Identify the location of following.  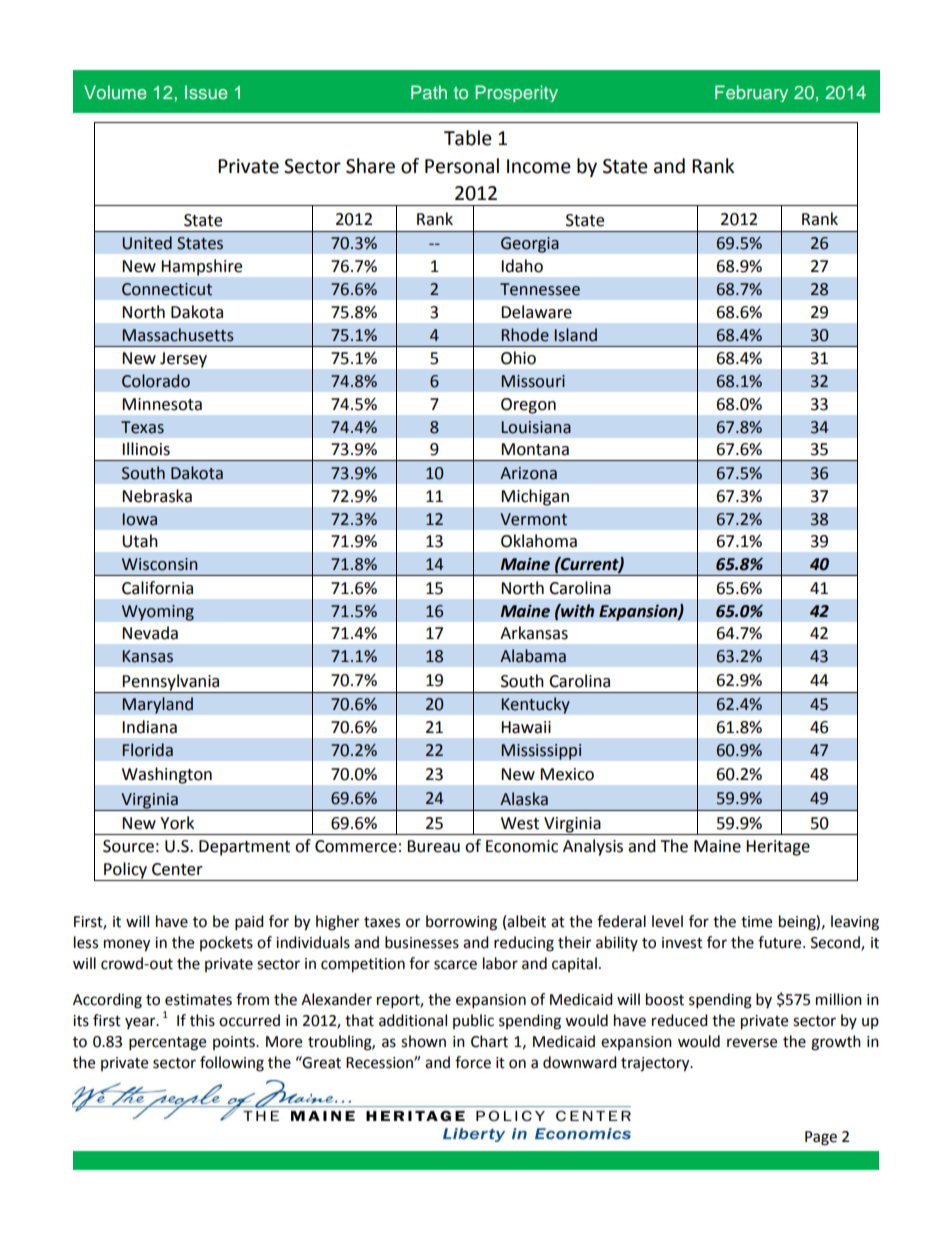
(232, 1064).
